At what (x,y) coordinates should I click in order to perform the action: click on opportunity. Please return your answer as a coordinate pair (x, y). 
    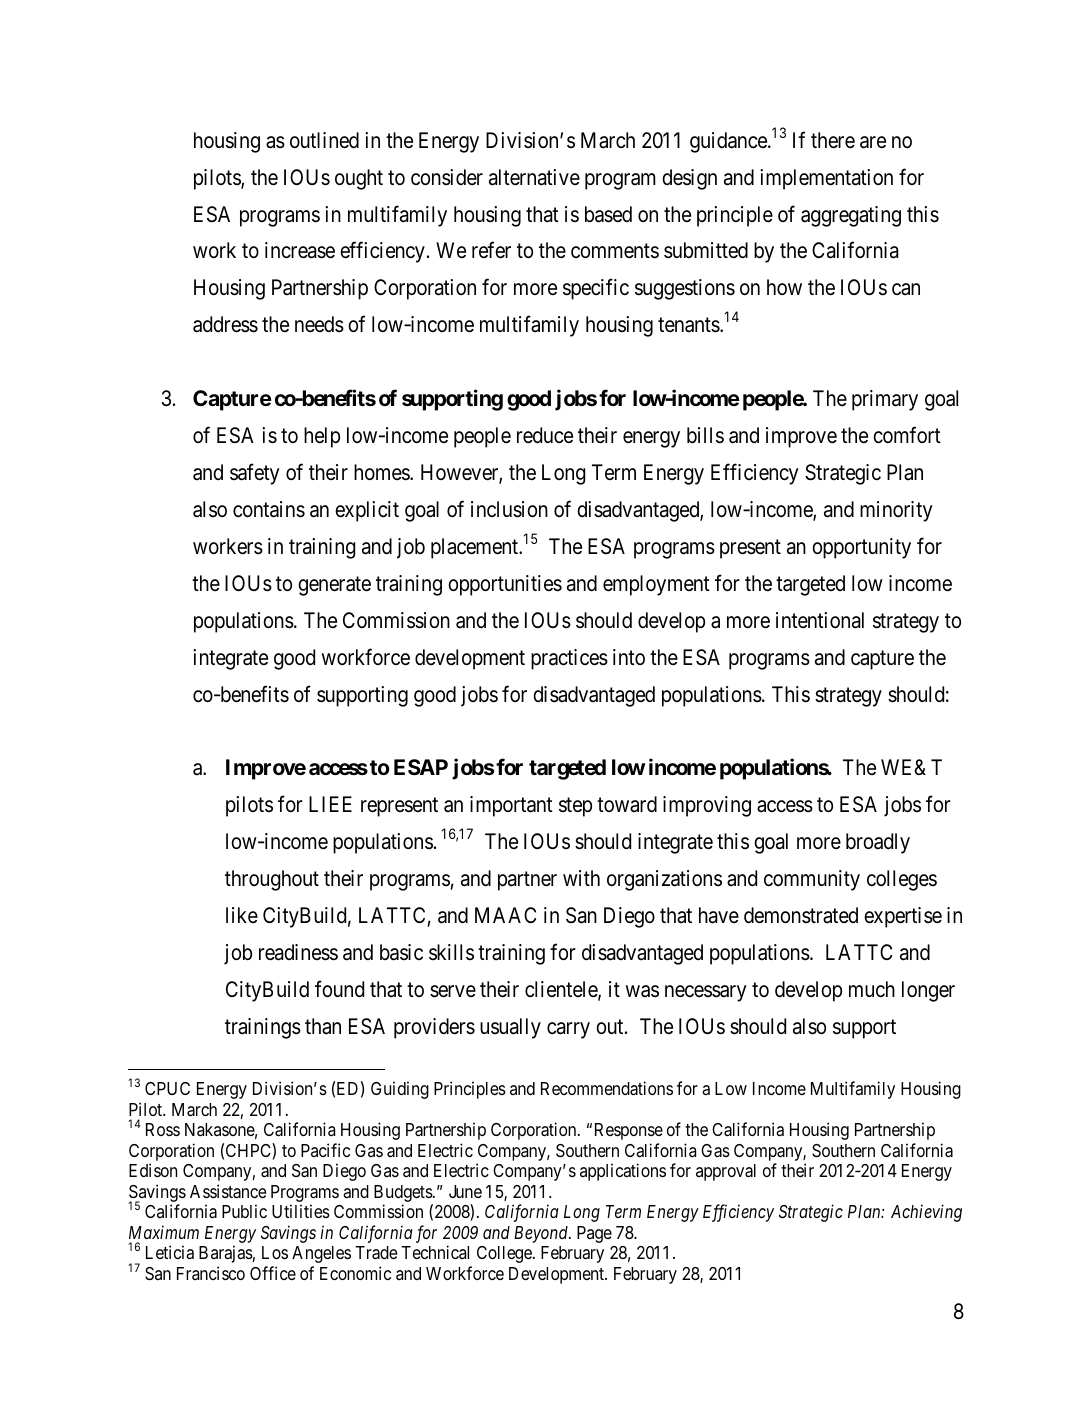
    Looking at the image, I should click on (861, 548).
